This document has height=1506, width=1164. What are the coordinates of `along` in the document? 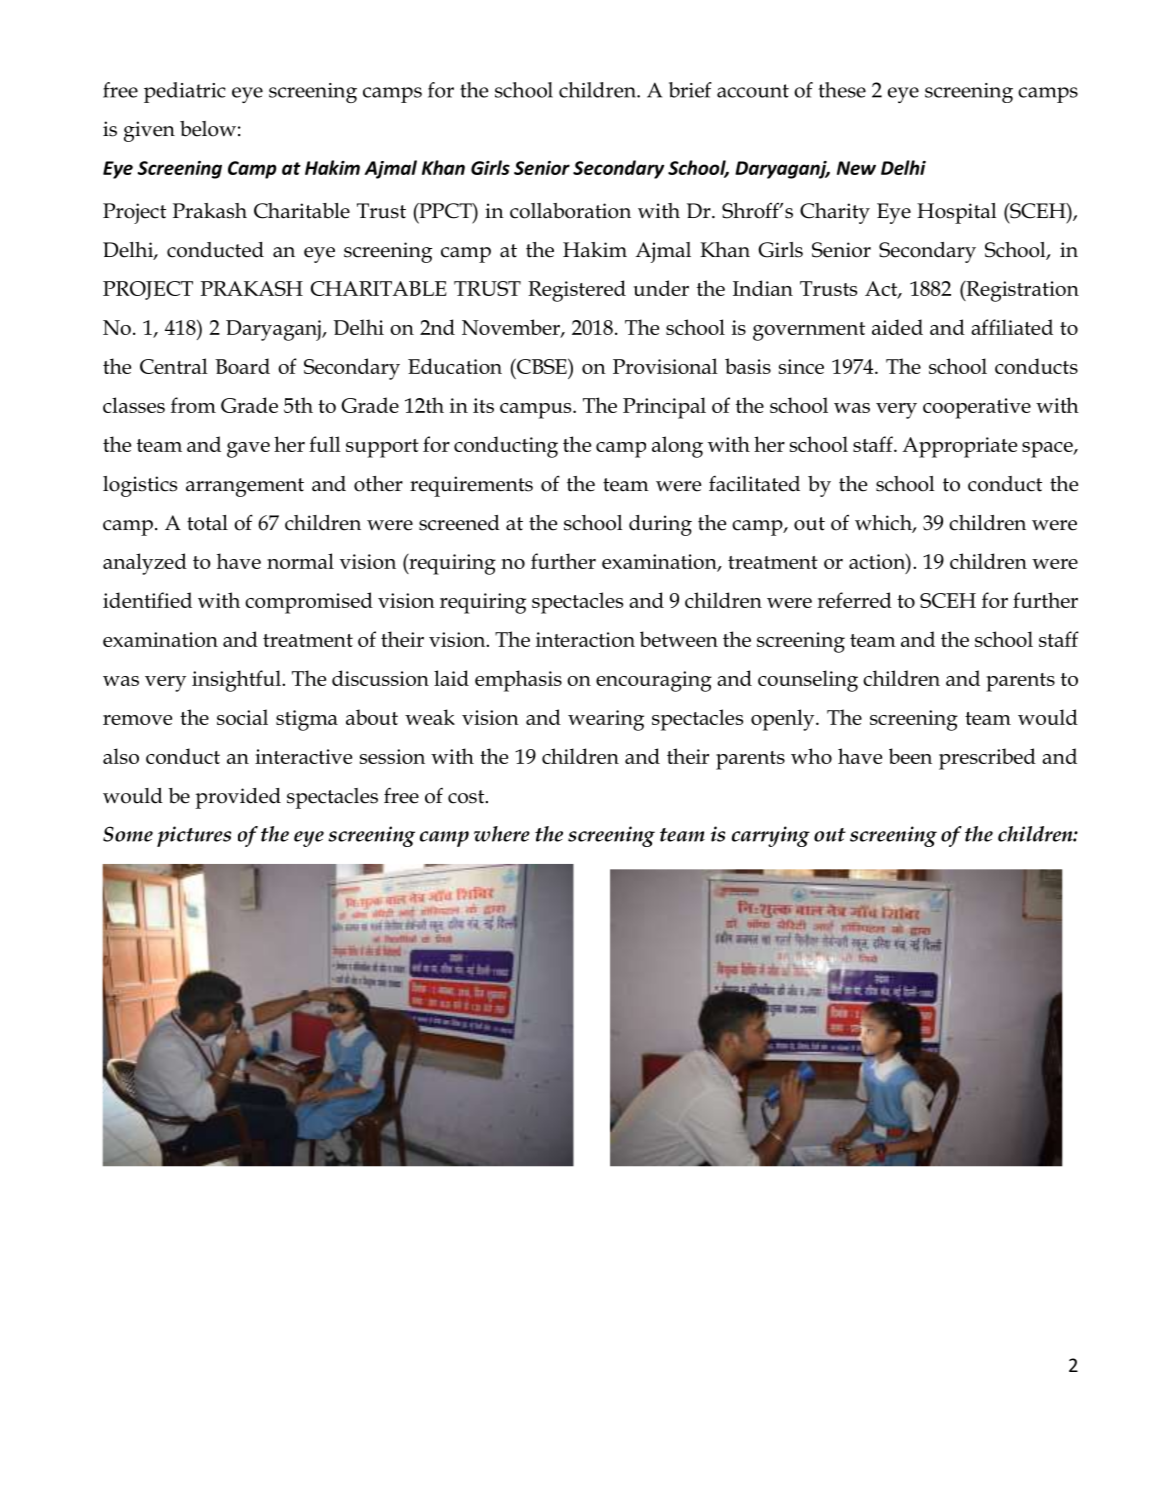 It's located at (677, 447).
